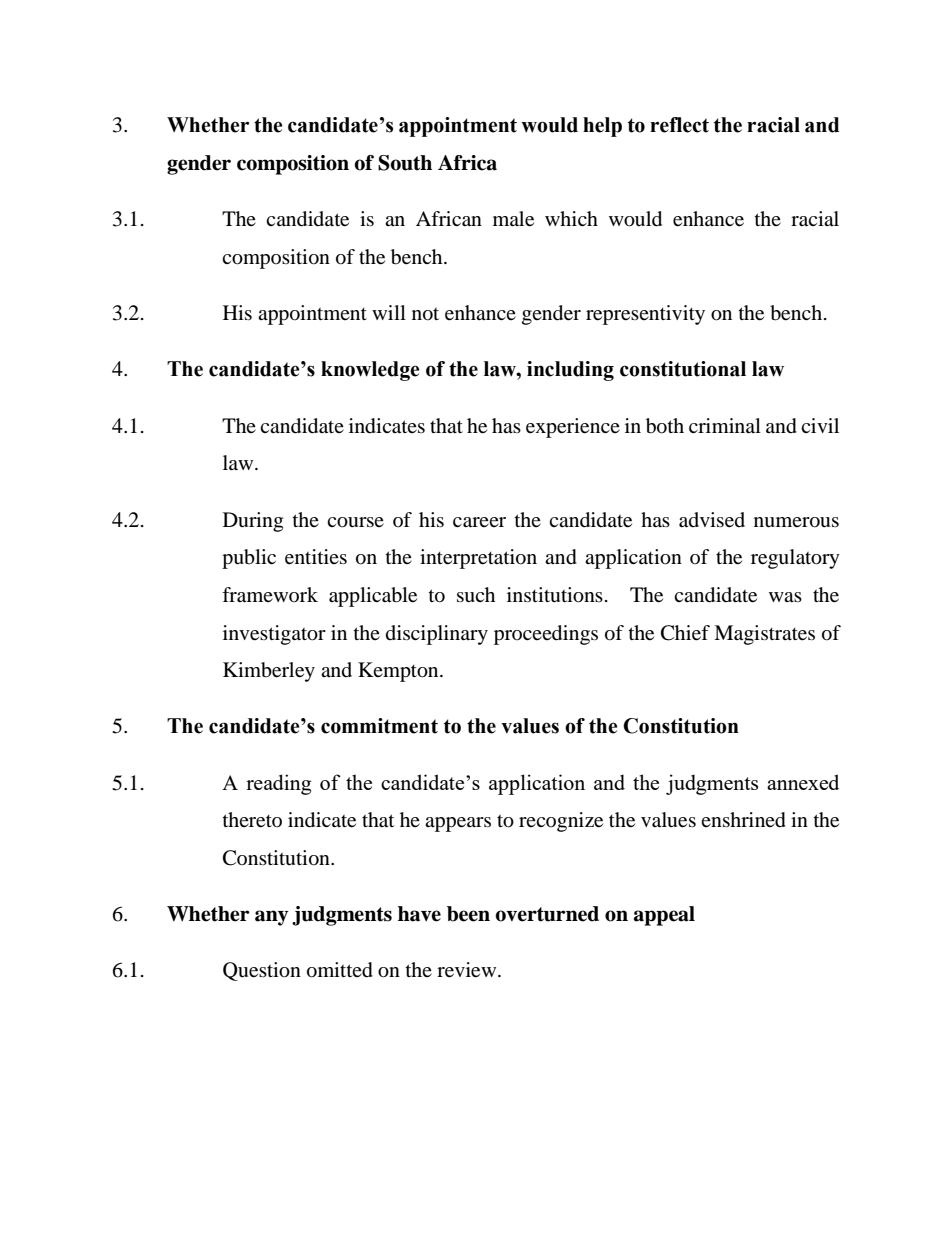 This page has height=1233, width=952. I want to click on experience, so click(573, 428).
